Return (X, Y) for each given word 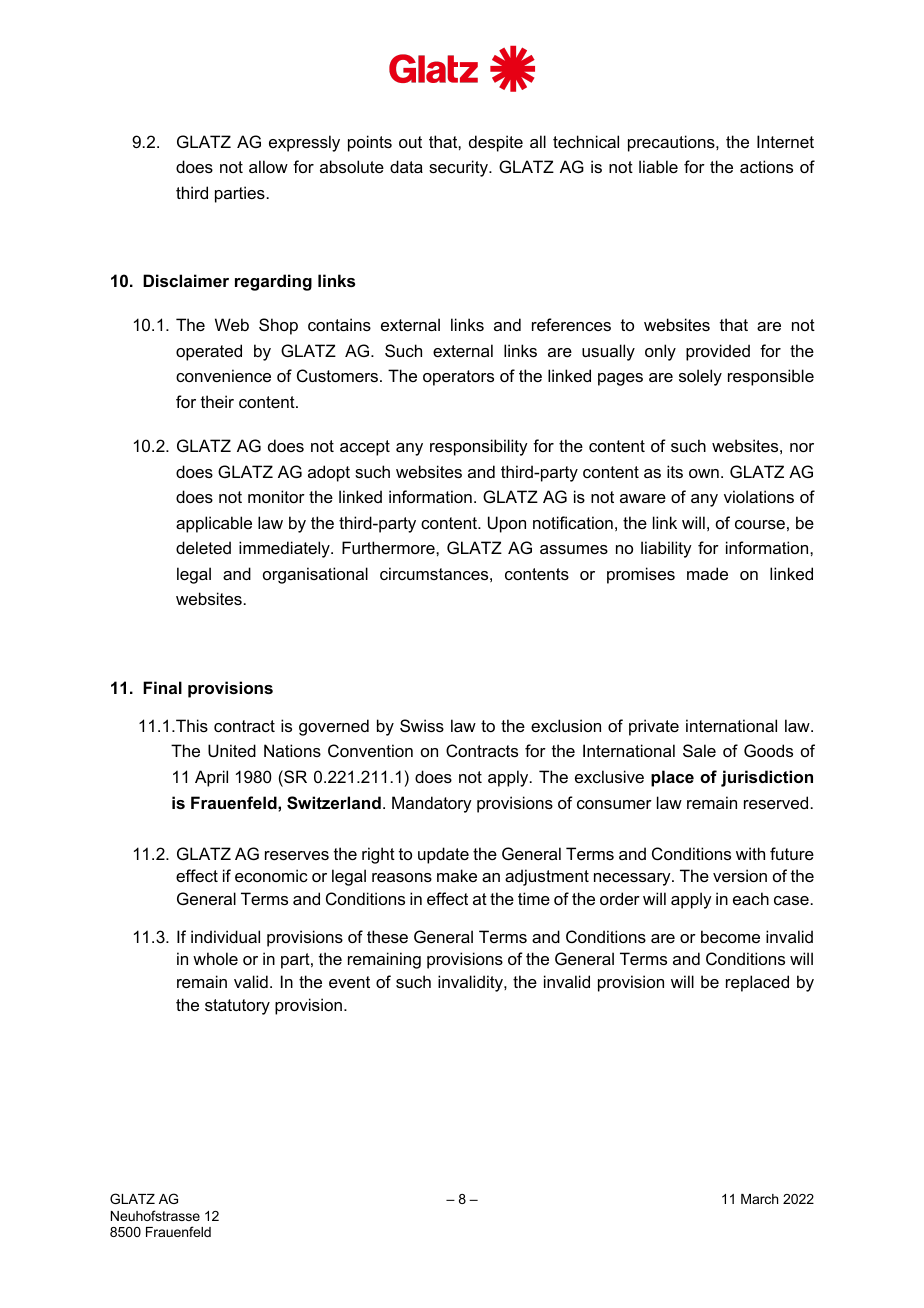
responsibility (479, 447)
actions (766, 166)
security (459, 168)
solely (700, 377)
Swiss (422, 725)
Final (162, 687)
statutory (237, 1007)
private (654, 727)
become (730, 936)
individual (225, 936)
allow (268, 166)
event (349, 982)
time (534, 898)
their (217, 401)
